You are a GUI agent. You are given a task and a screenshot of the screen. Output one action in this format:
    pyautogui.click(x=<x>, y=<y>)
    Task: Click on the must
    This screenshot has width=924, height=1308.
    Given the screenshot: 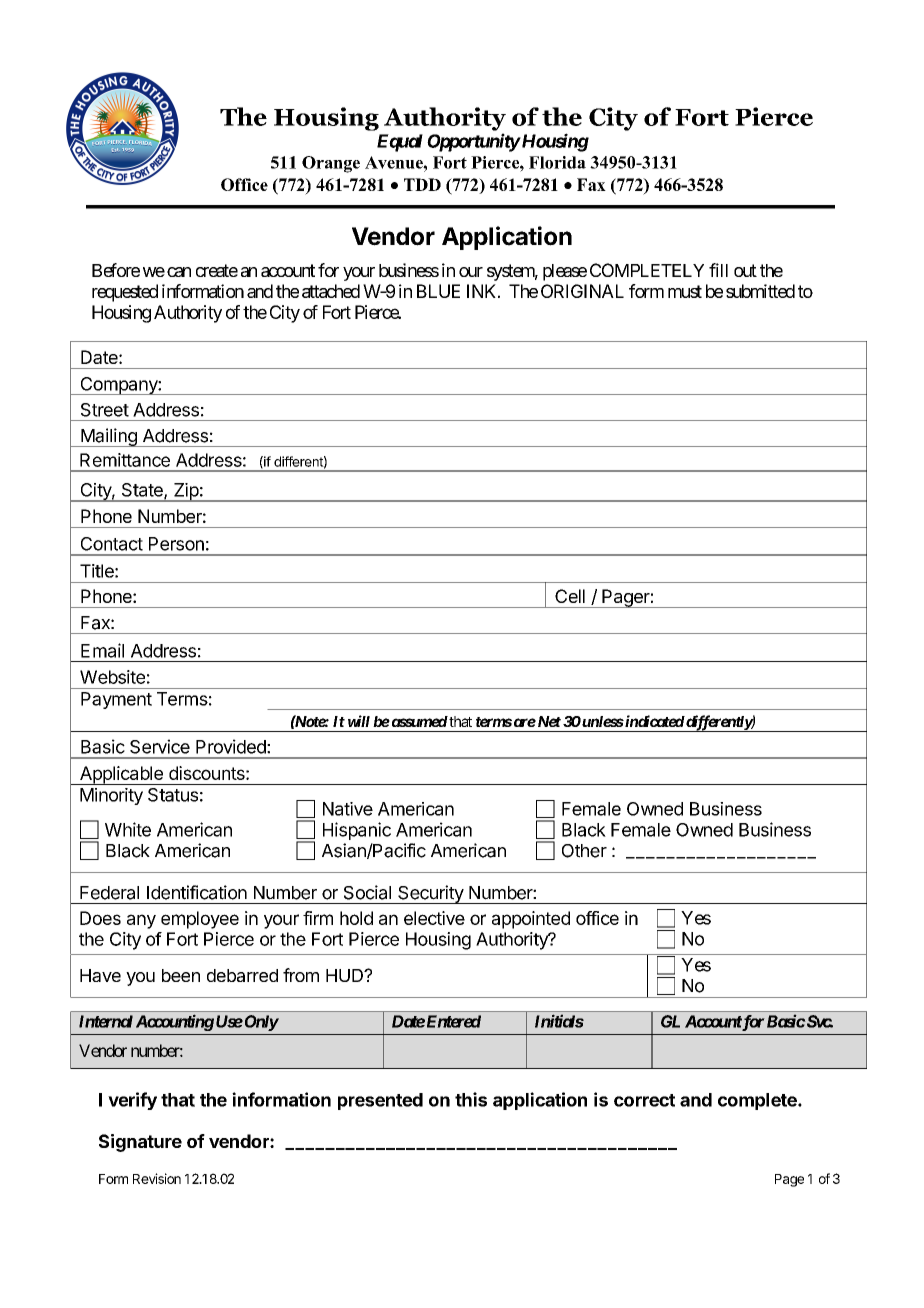 What is the action you would take?
    pyautogui.click(x=685, y=291)
